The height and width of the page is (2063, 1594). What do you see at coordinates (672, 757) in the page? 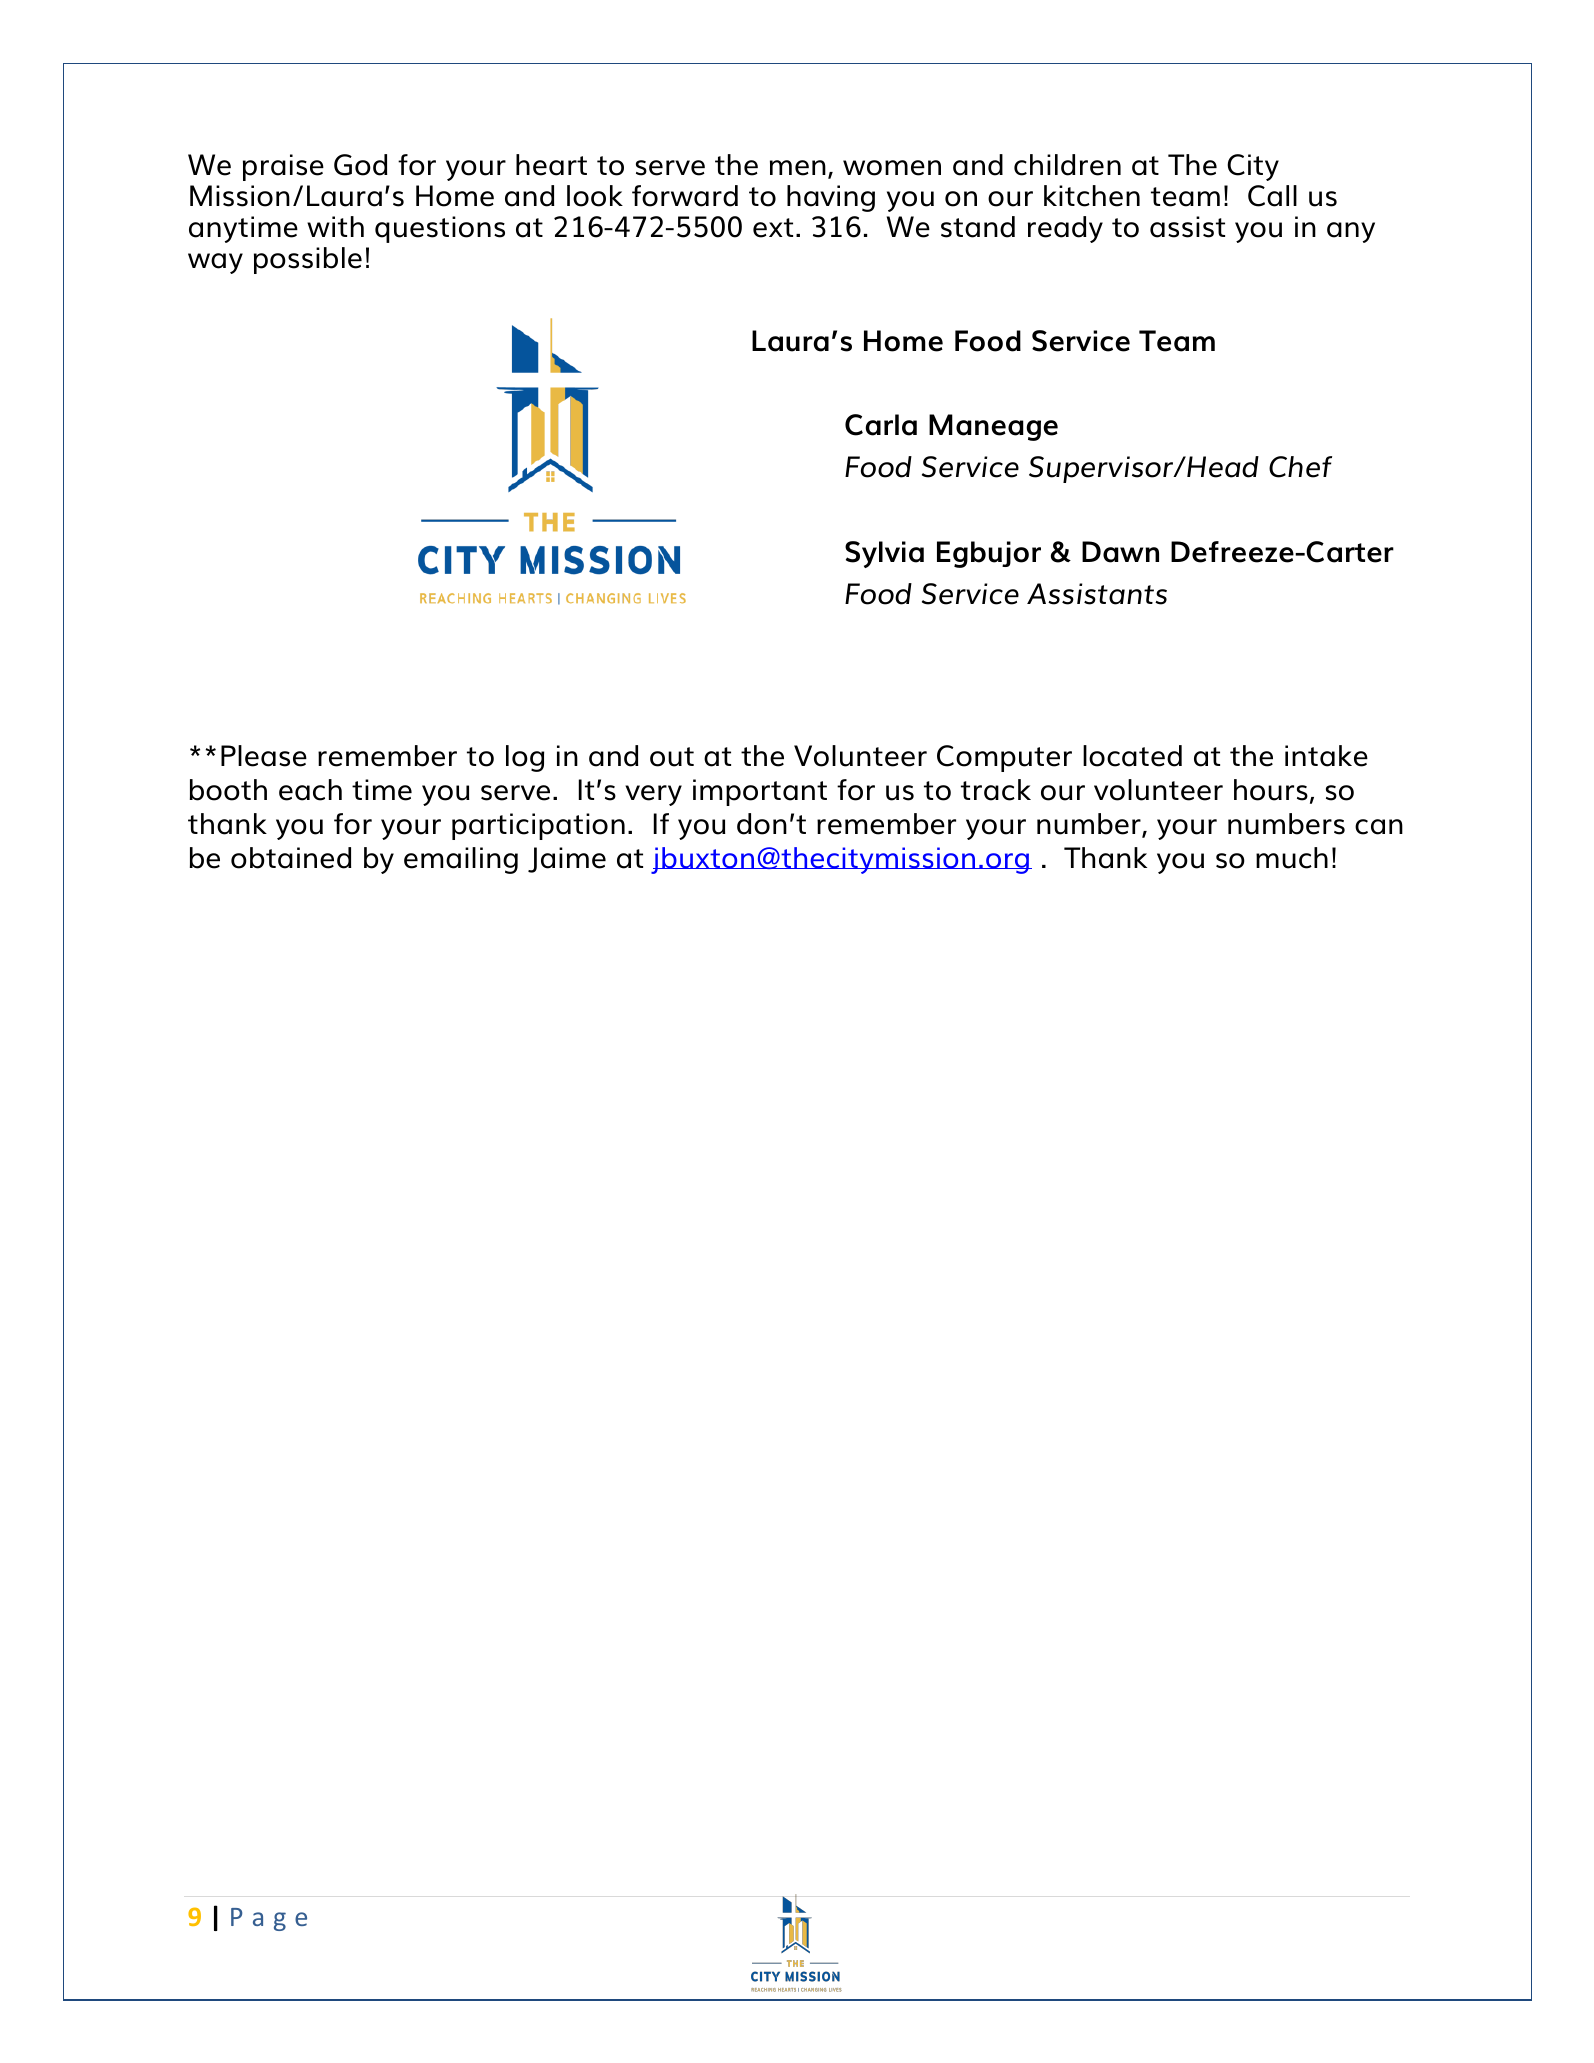
I see `out` at bounding box center [672, 757].
